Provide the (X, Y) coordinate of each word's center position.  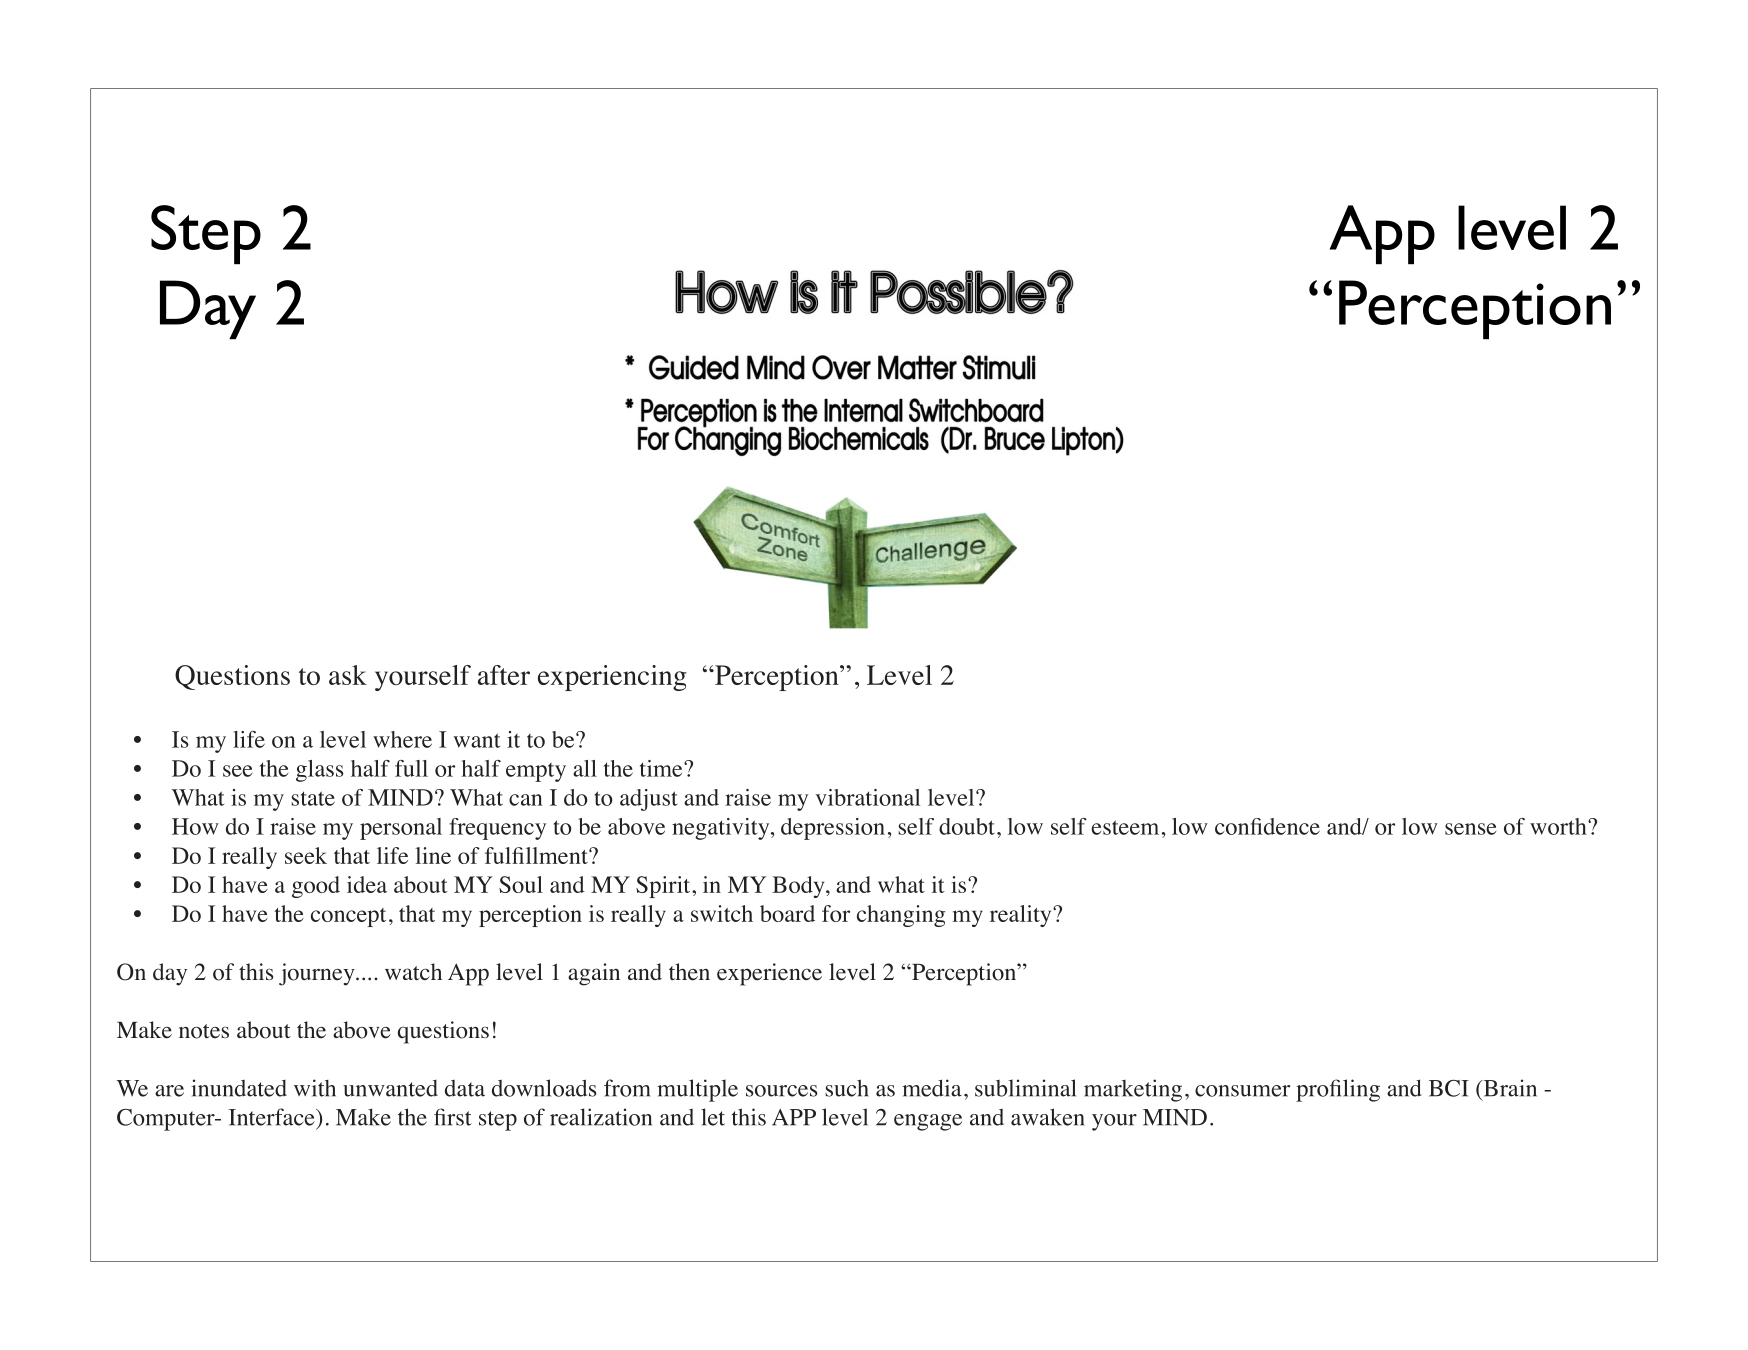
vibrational (867, 797)
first (453, 1117)
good (316, 887)
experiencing (612, 678)
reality (1022, 916)
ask (348, 675)
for (836, 913)
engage (928, 1122)
